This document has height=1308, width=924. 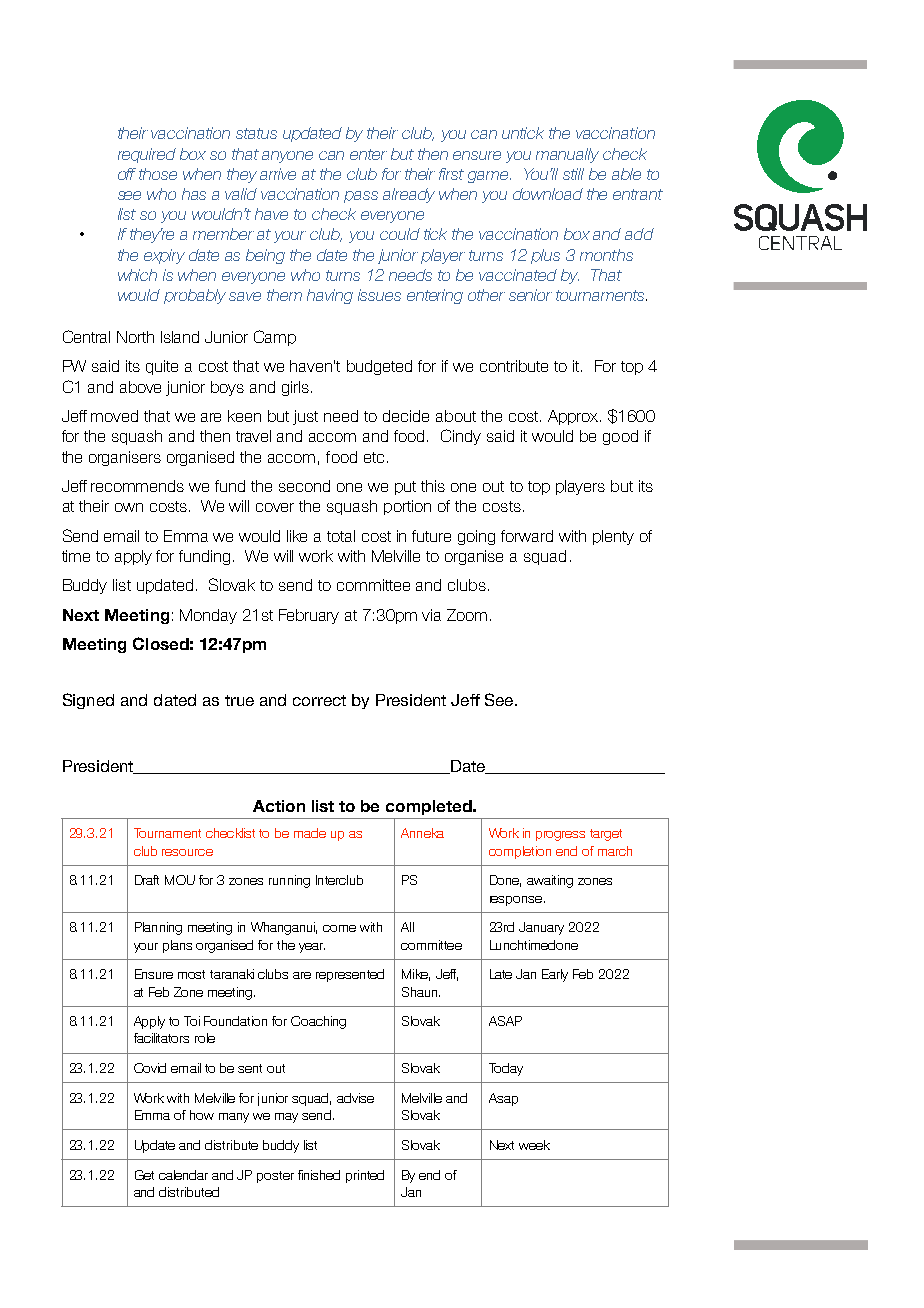 What do you see at coordinates (158, 174) in the document?
I see `those` at bounding box center [158, 174].
